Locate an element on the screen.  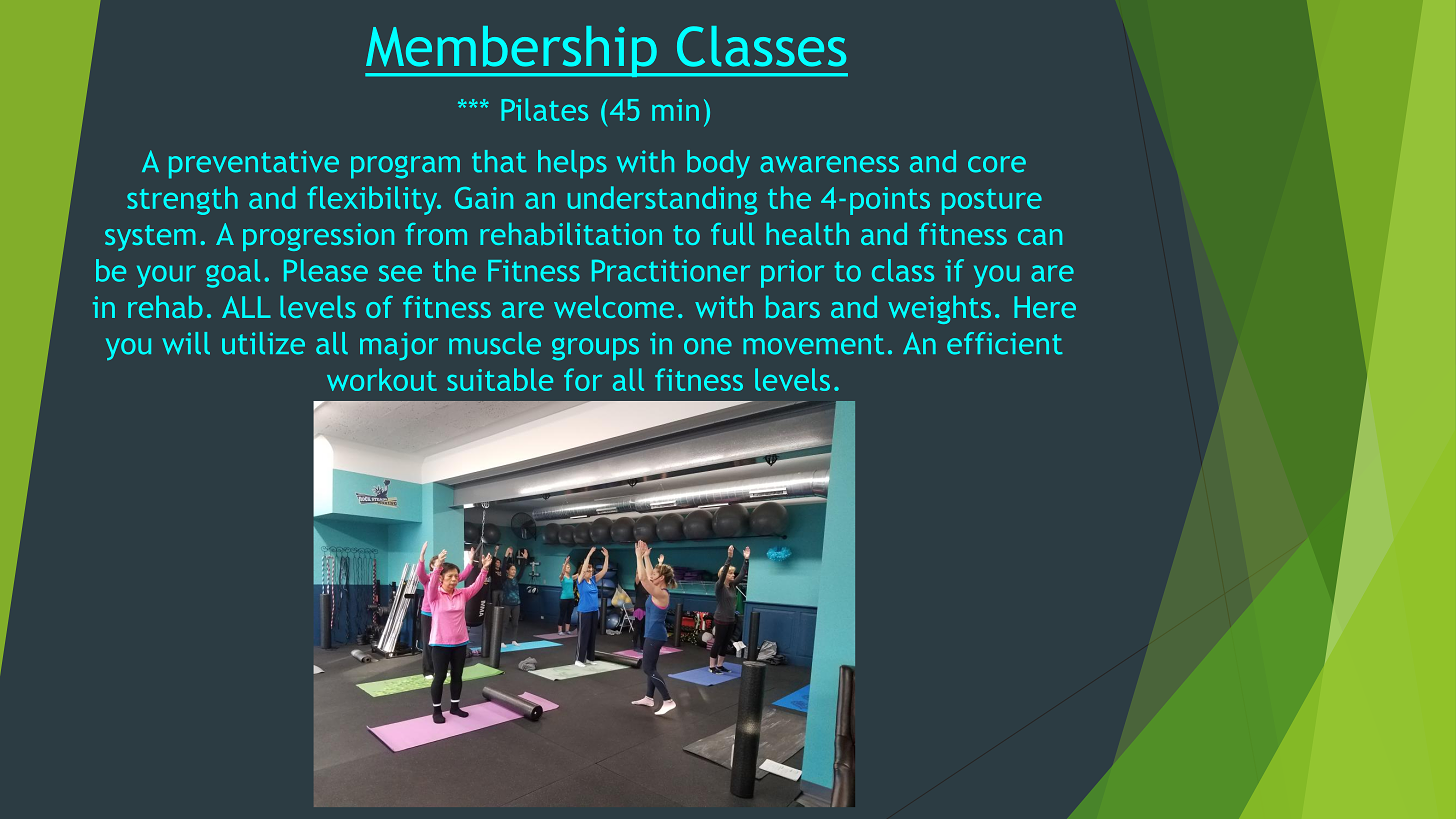
preventative is located at coordinates (254, 164).
